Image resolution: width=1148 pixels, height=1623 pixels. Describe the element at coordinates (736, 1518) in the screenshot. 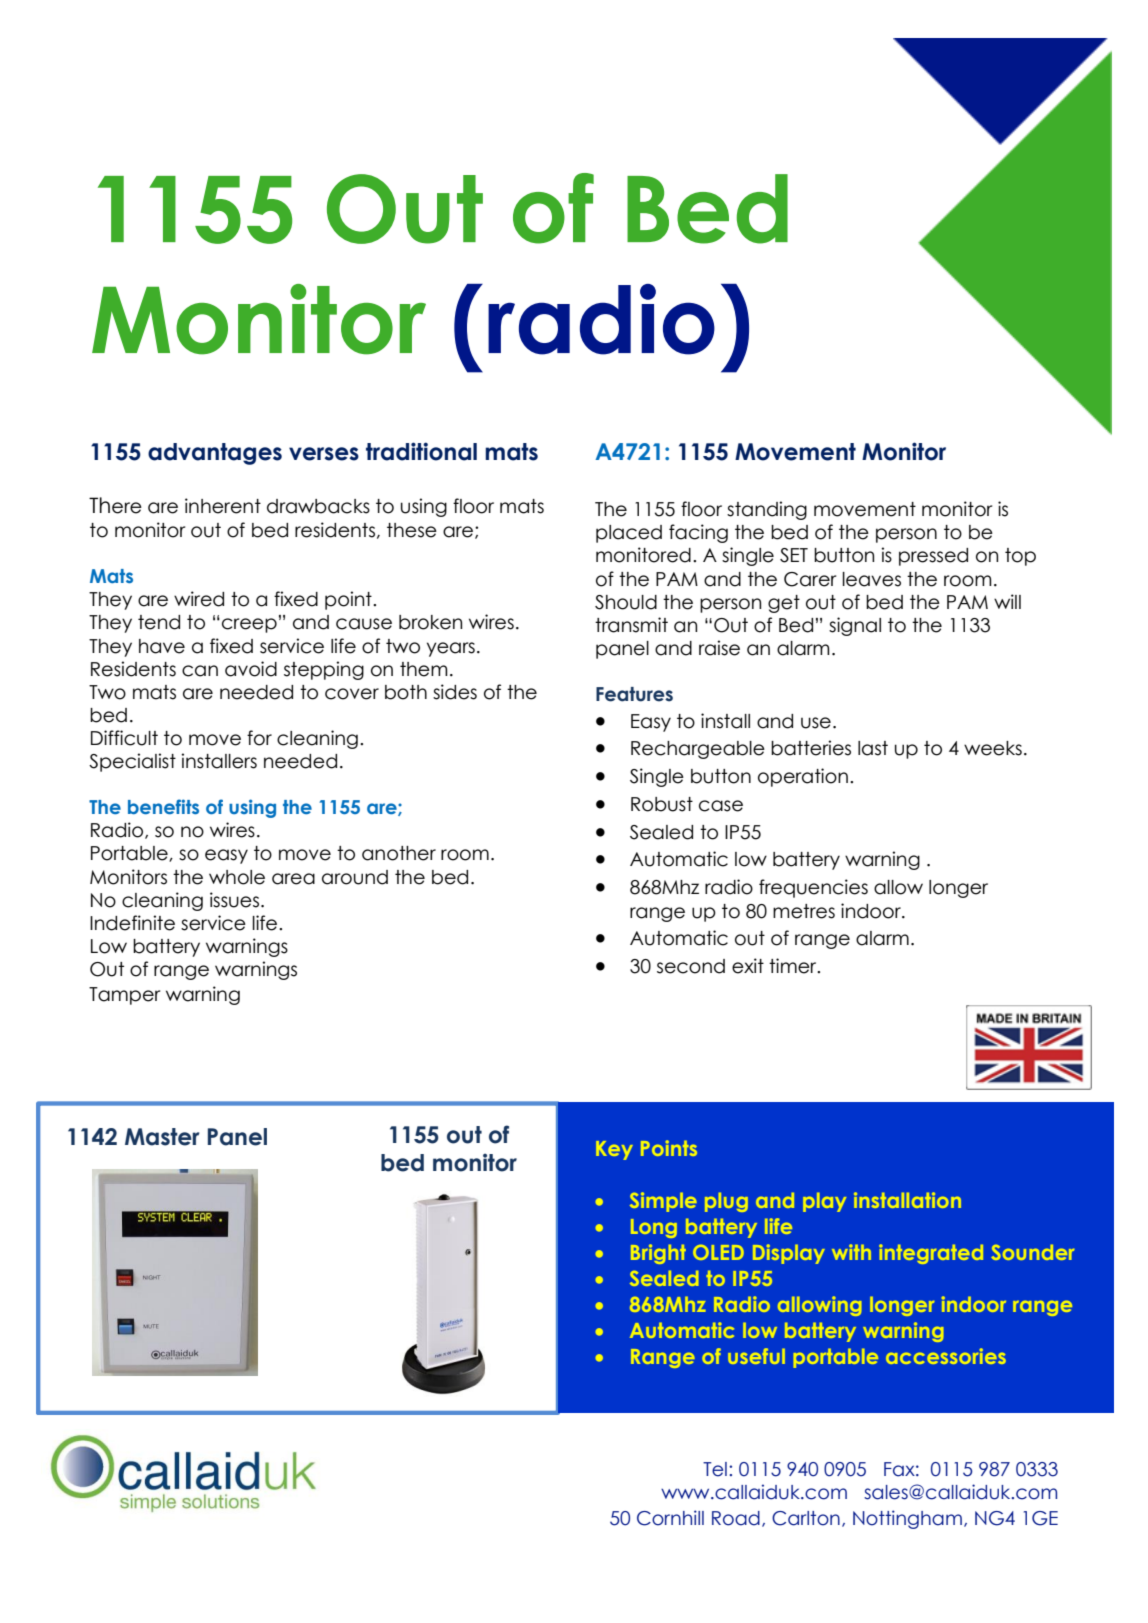

I see `Road` at that location.
